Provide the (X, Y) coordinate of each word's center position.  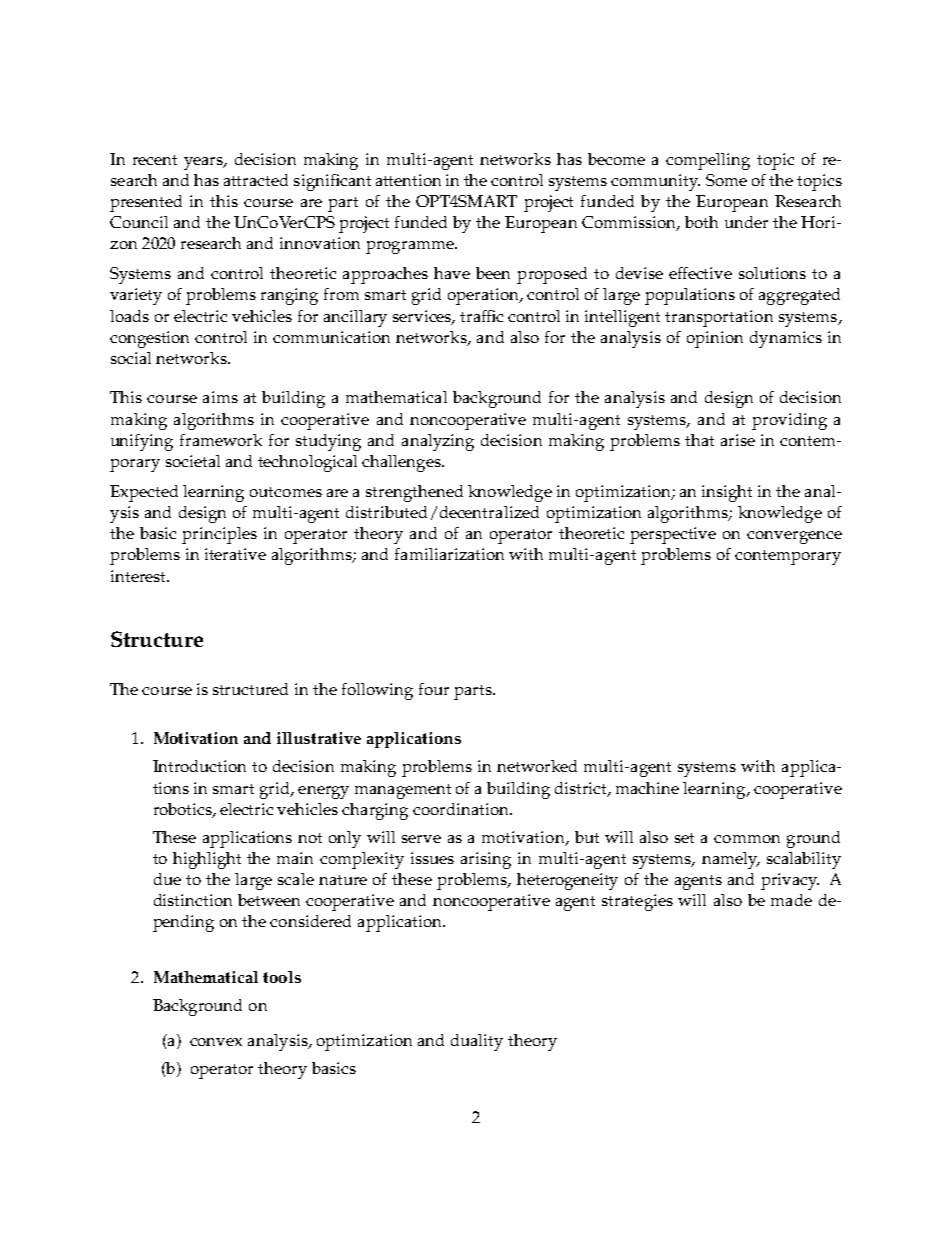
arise (738, 440)
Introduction (199, 766)
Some (726, 180)
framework (221, 440)
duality (477, 1042)
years (204, 163)
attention (408, 180)
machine (647, 788)
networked (537, 766)
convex (216, 1042)
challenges (402, 463)
